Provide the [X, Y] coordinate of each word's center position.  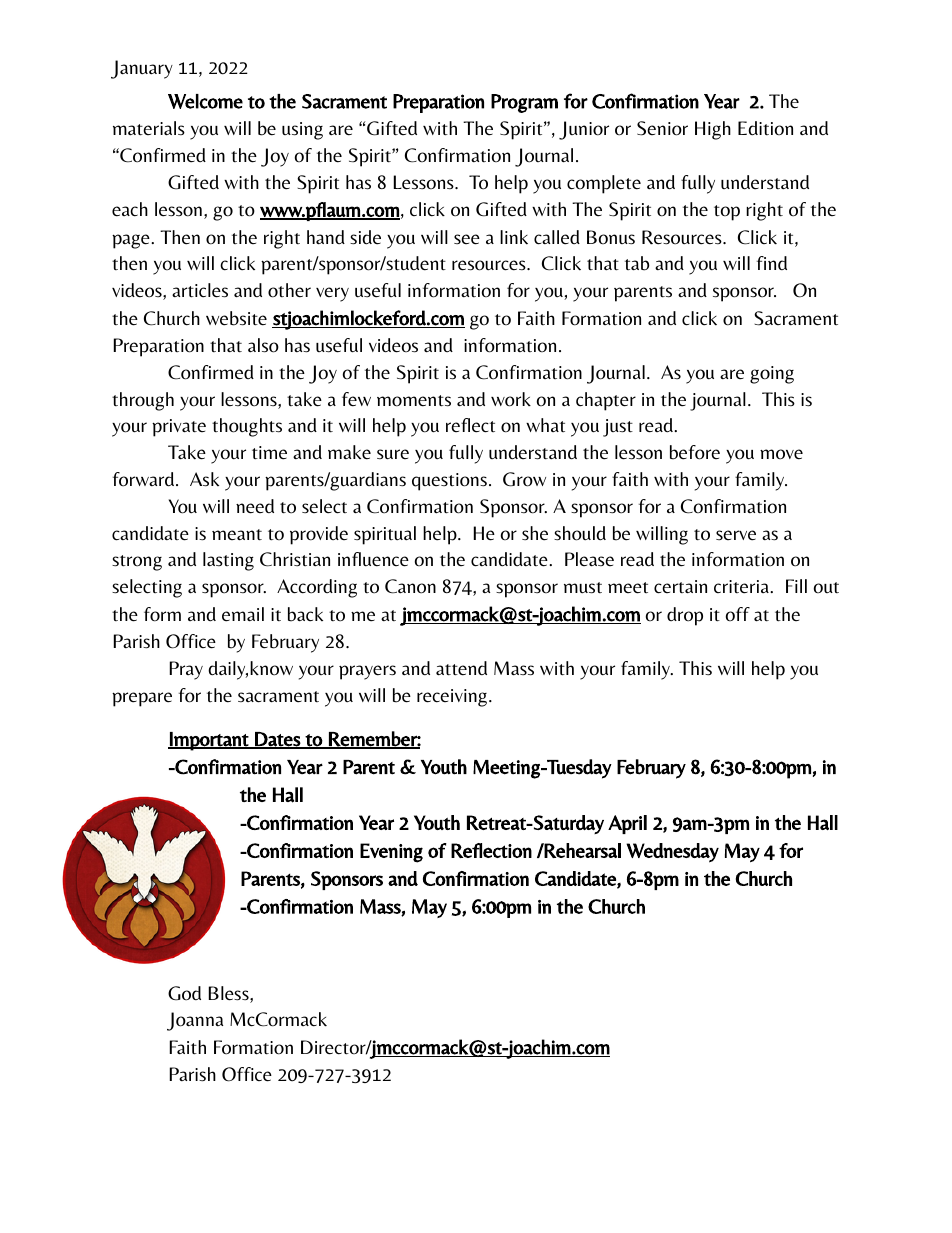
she [535, 533]
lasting [228, 561]
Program [524, 103]
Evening [391, 853]
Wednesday [672, 853]
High [713, 130]
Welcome [205, 101]
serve [736, 535]
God [184, 993]
